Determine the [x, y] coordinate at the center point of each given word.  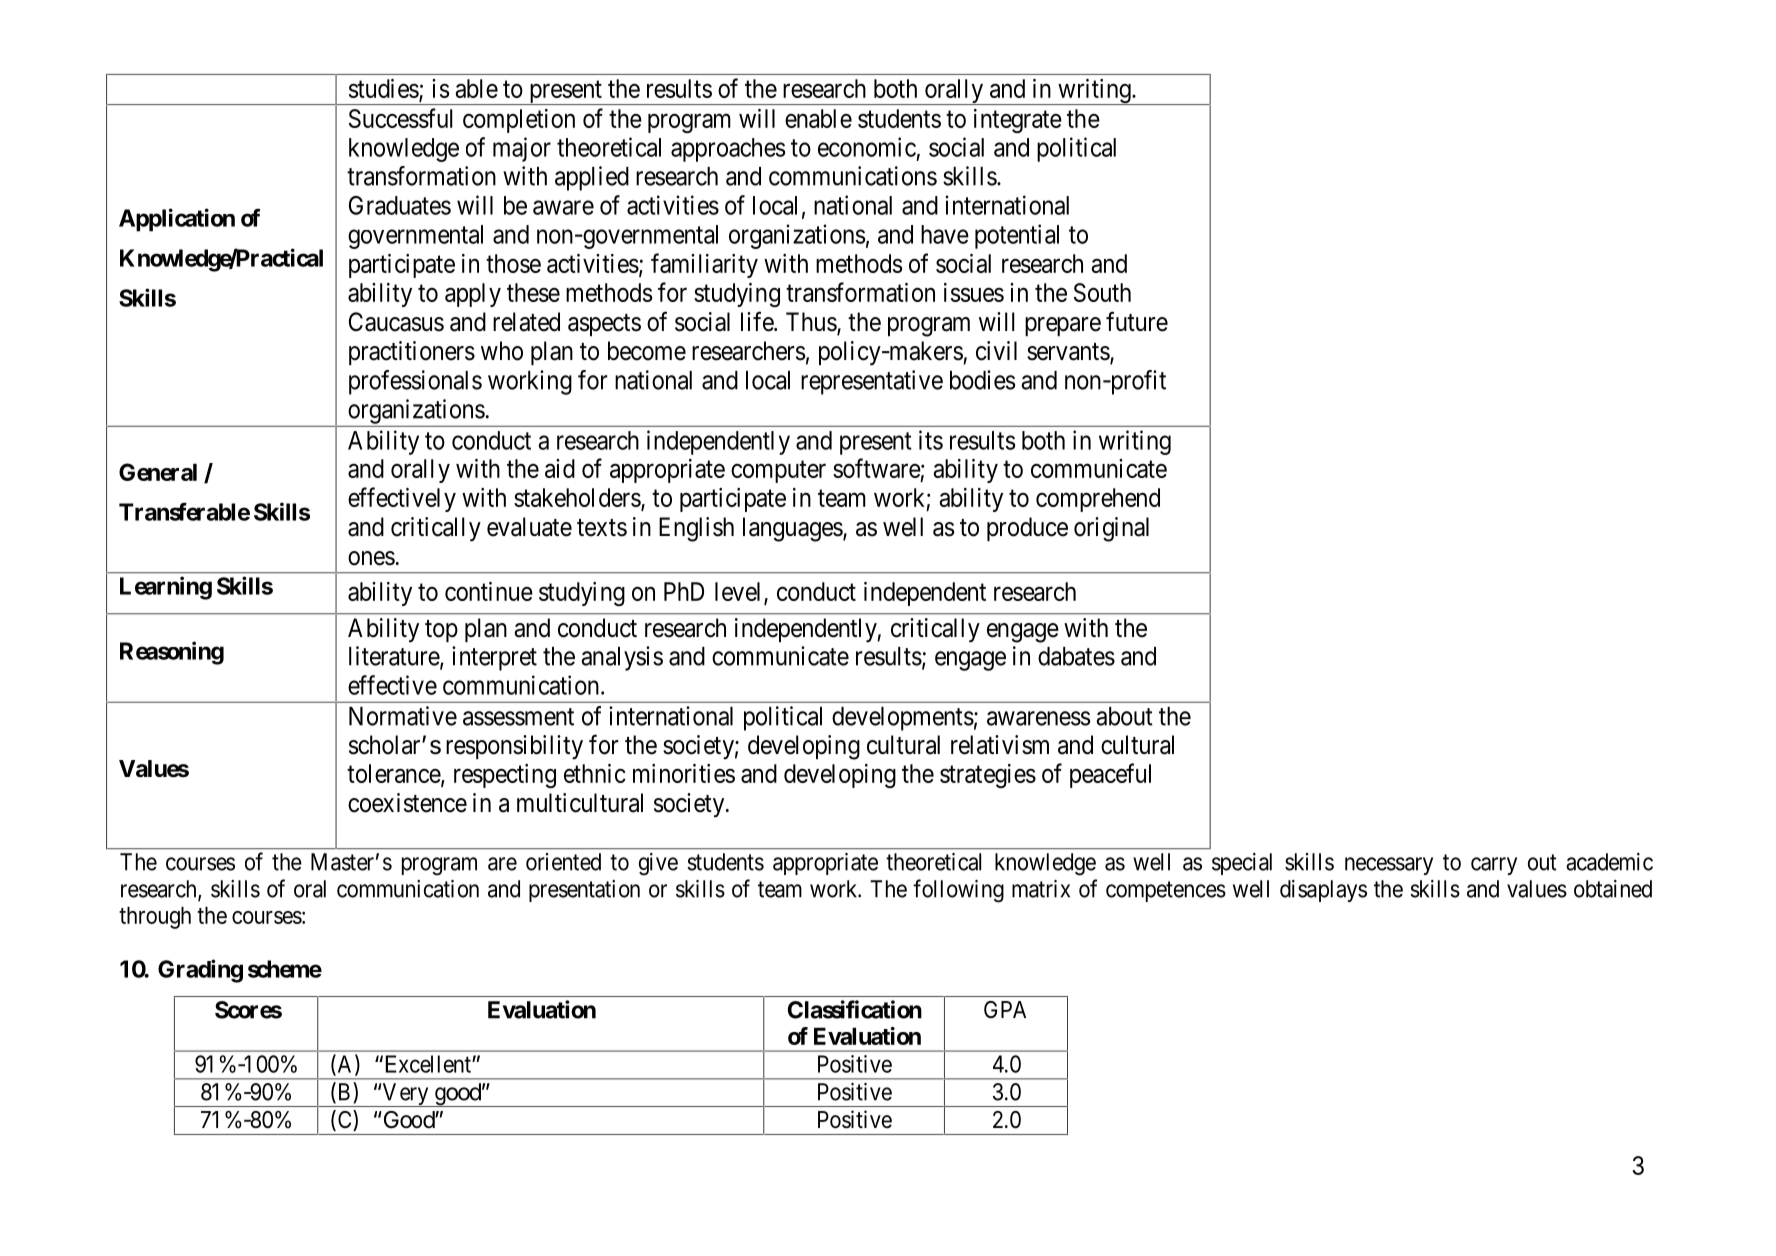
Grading [200, 971]
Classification [855, 1009]
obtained [1613, 889]
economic [867, 147]
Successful [401, 118]
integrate [1018, 121]
